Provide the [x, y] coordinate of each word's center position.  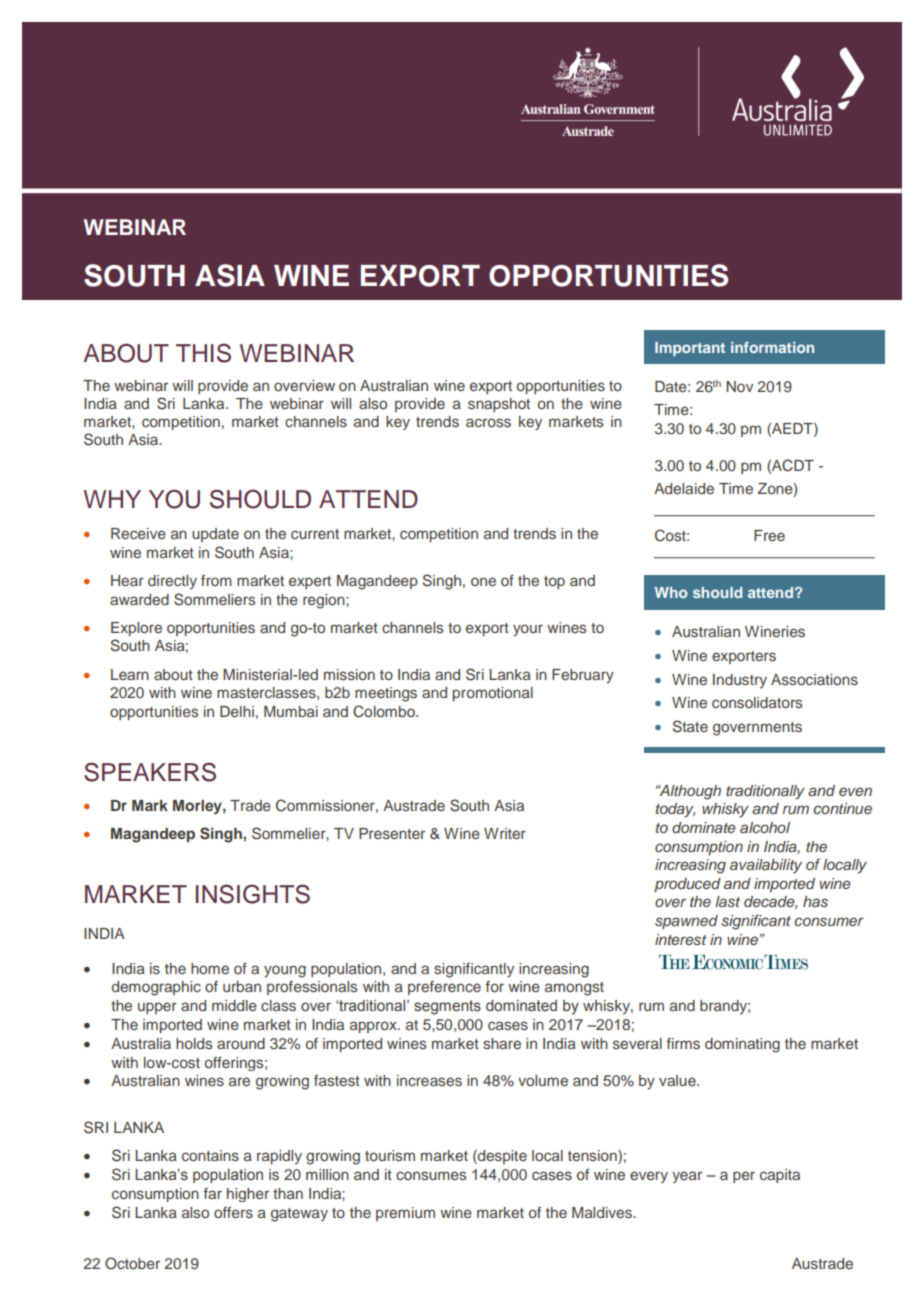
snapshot [499, 405]
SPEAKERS [150, 772]
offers [233, 1212]
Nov [739, 386]
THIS [203, 353]
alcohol [765, 827]
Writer [505, 833]
